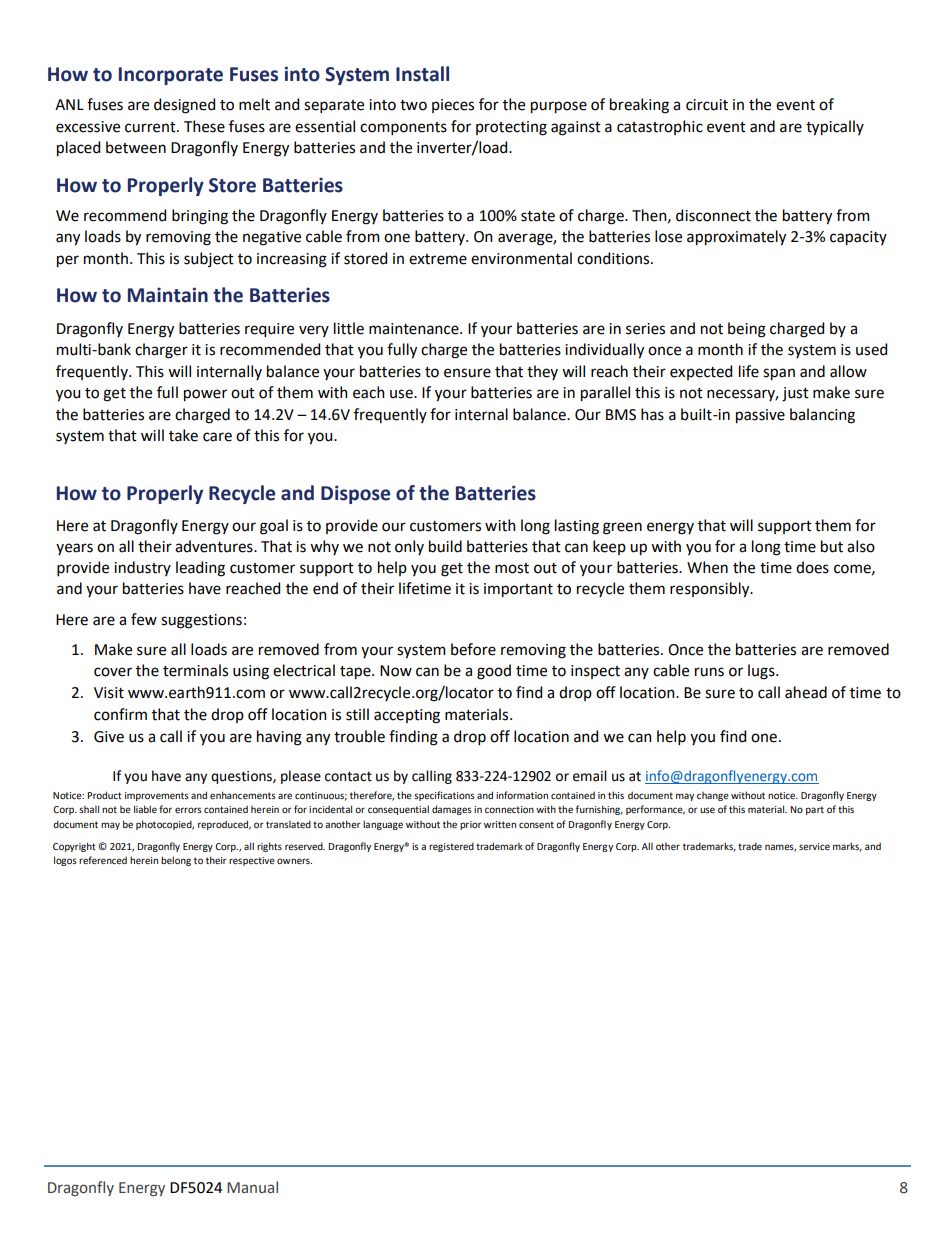  What do you see at coordinates (120, 714) in the screenshot?
I see `confirm` at bounding box center [120, 714].
